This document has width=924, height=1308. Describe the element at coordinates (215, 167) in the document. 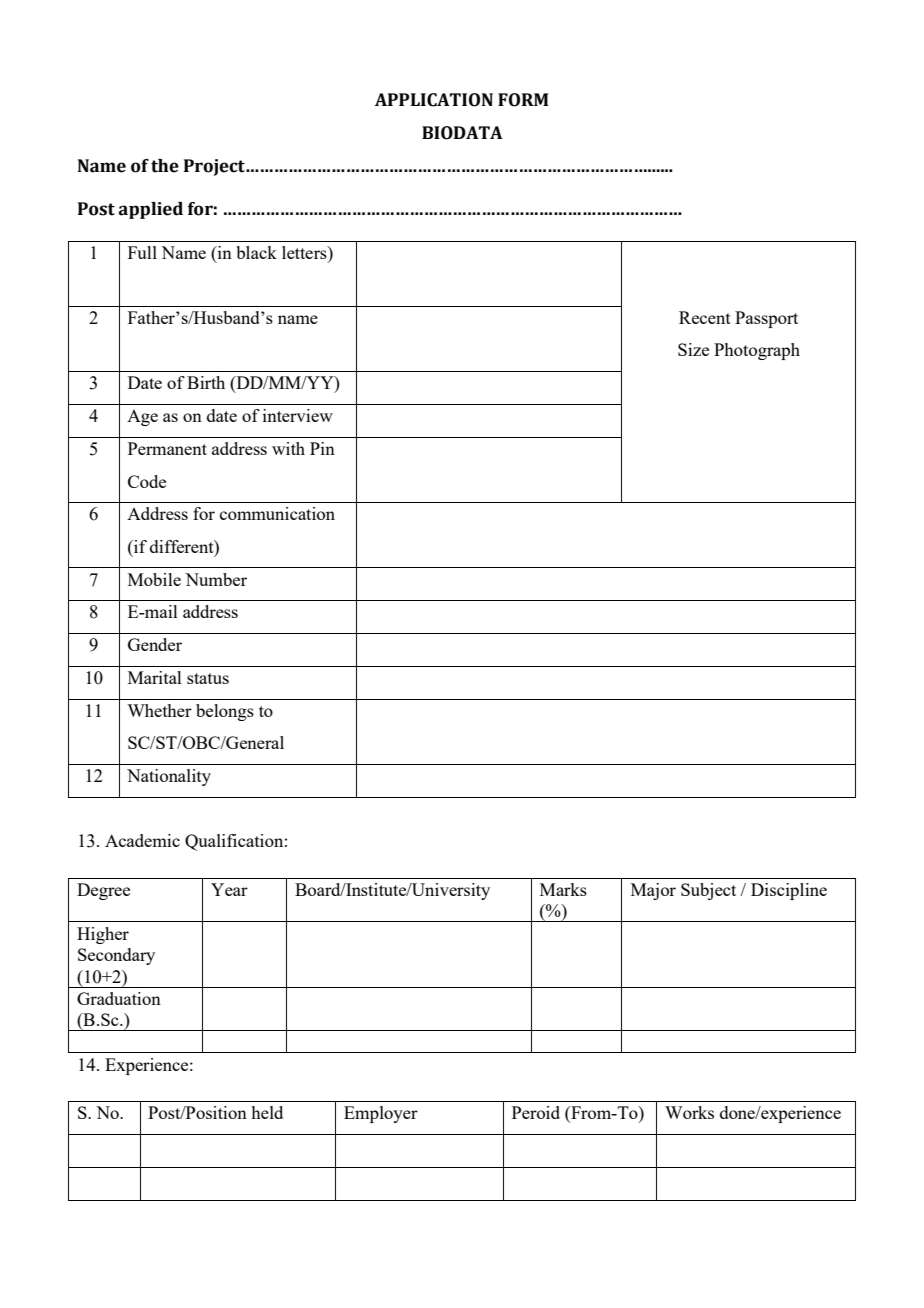

I see `Project` at that location.
